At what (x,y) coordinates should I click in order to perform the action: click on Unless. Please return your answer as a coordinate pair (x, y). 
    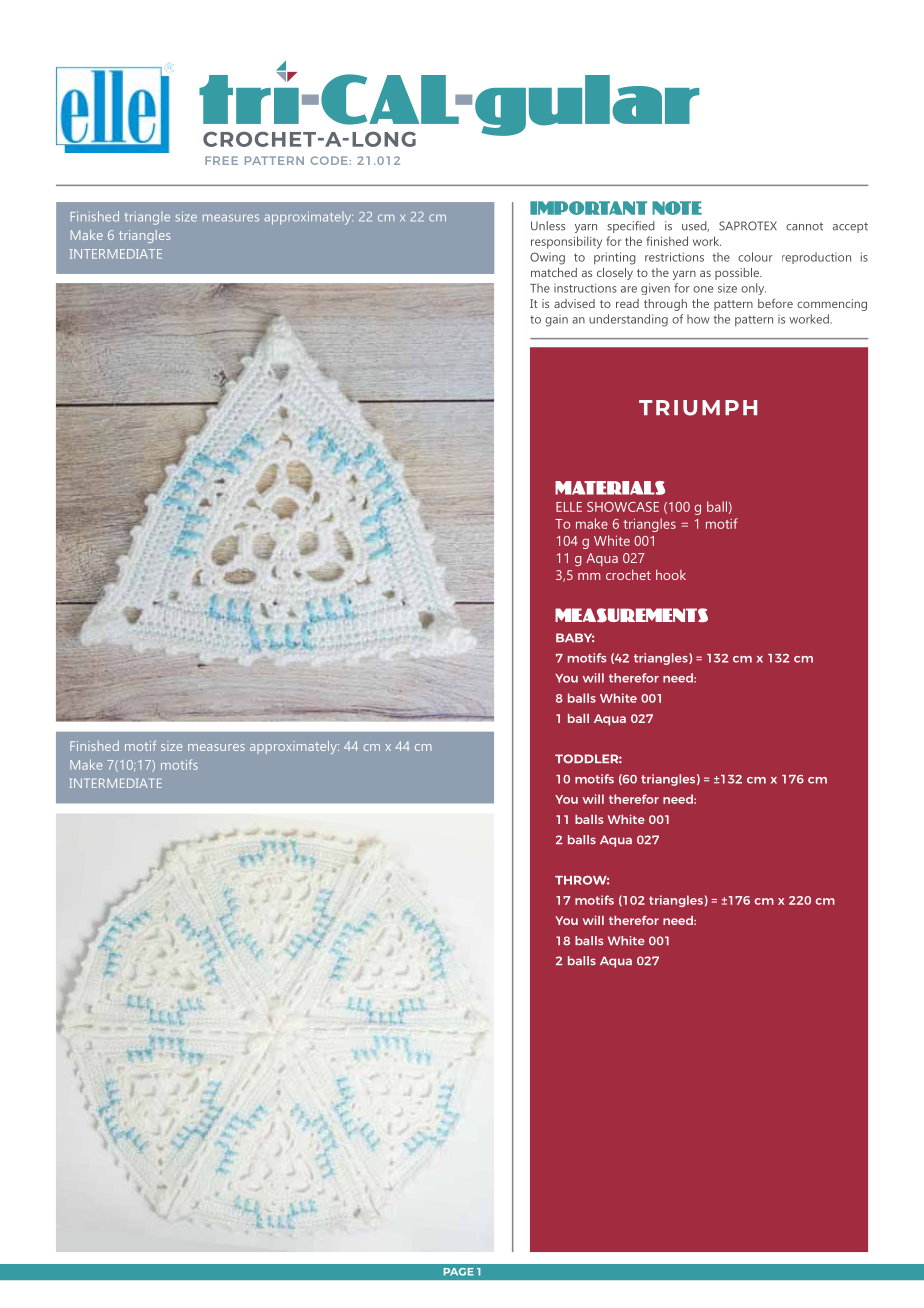
    Looking at the image, I should click on (548, 226).
